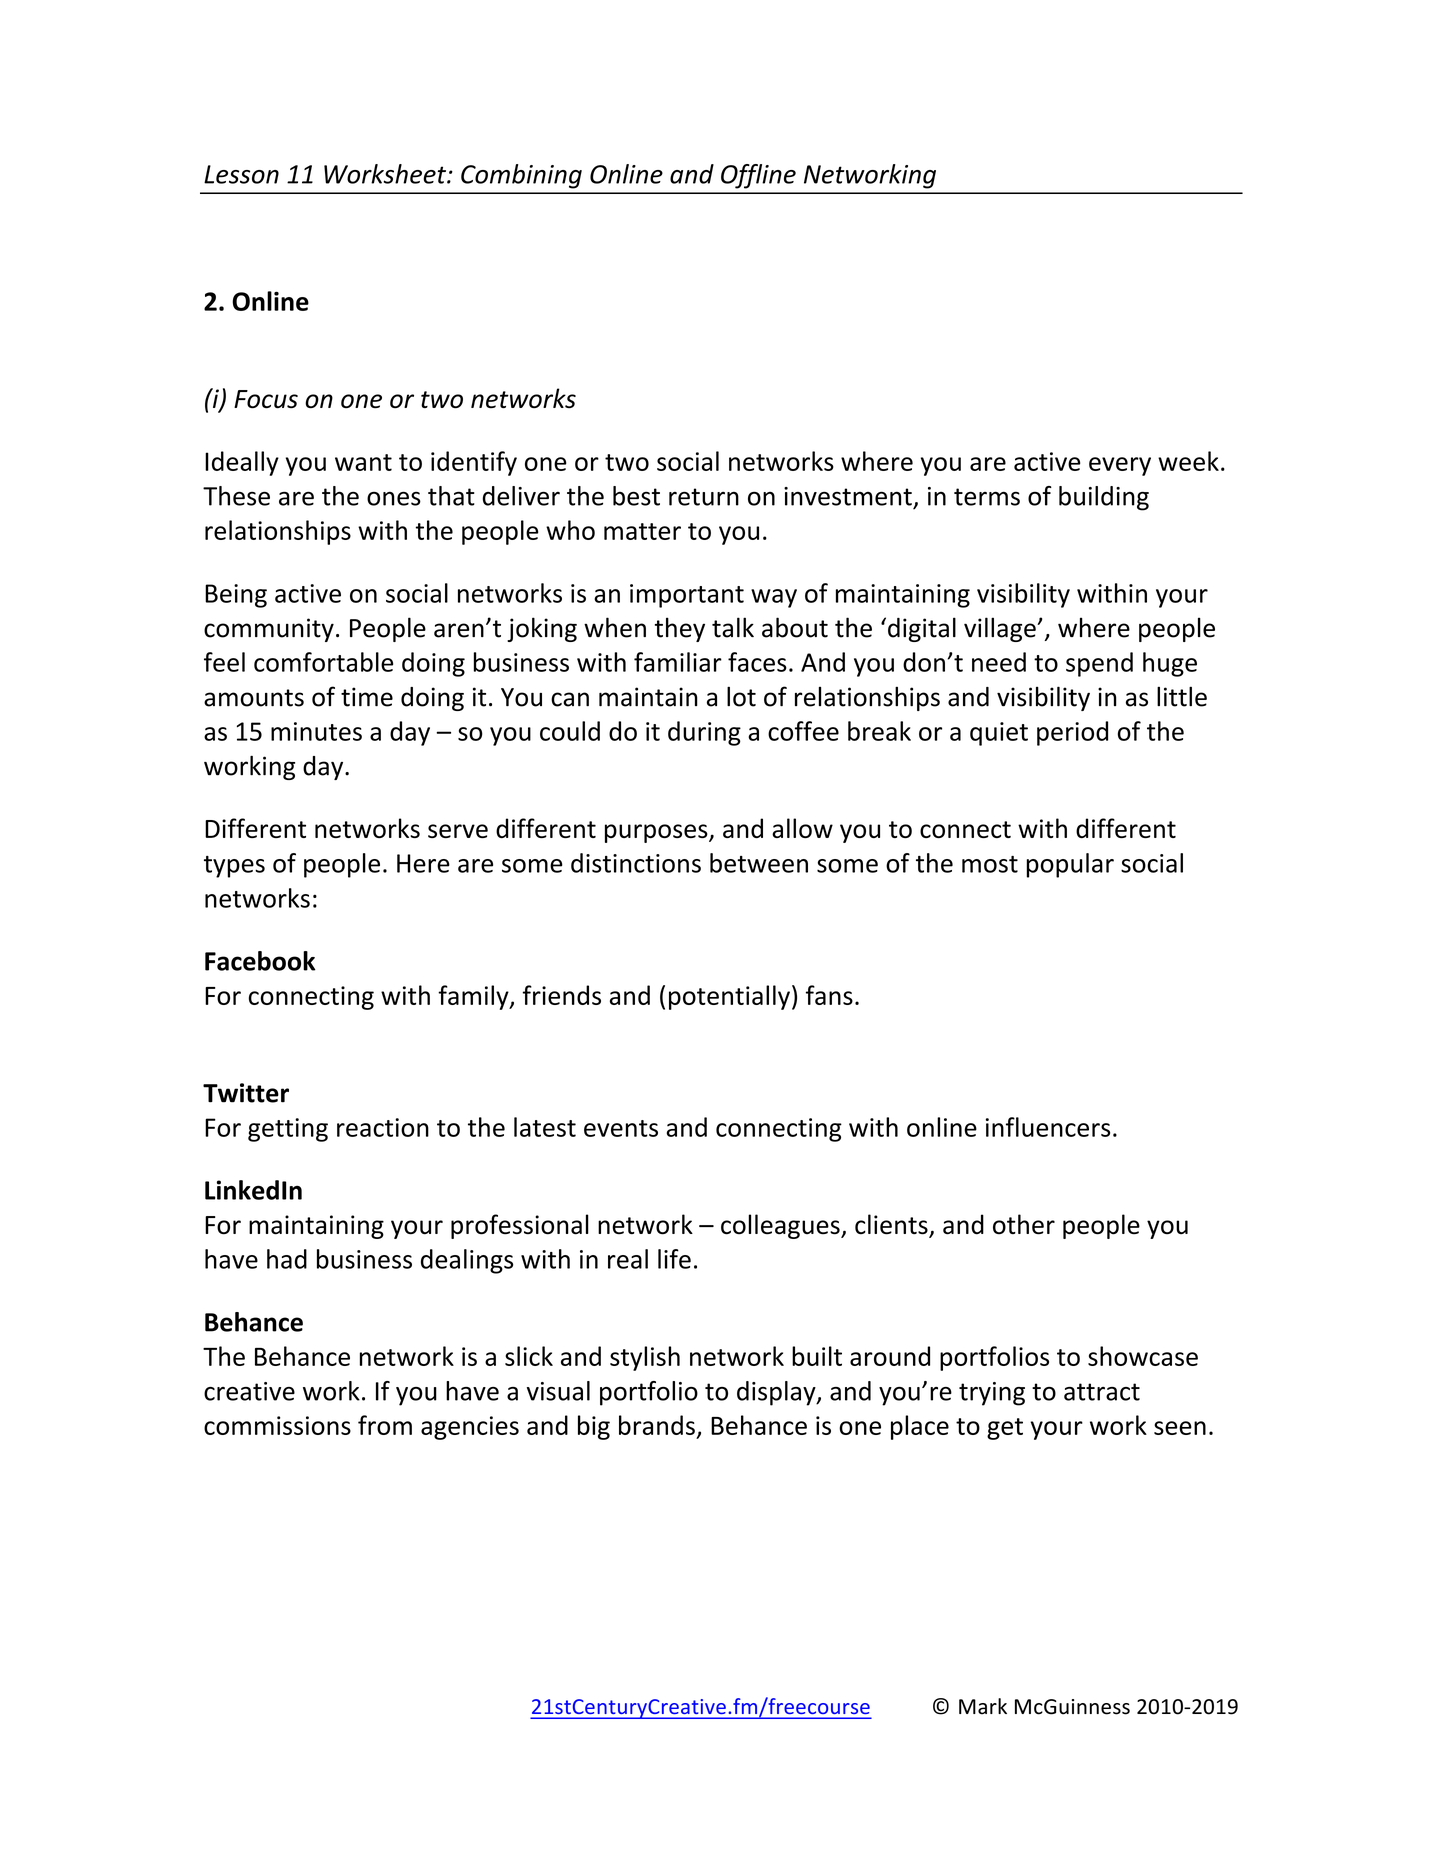  I want to click on had, so click(287, 1259).
